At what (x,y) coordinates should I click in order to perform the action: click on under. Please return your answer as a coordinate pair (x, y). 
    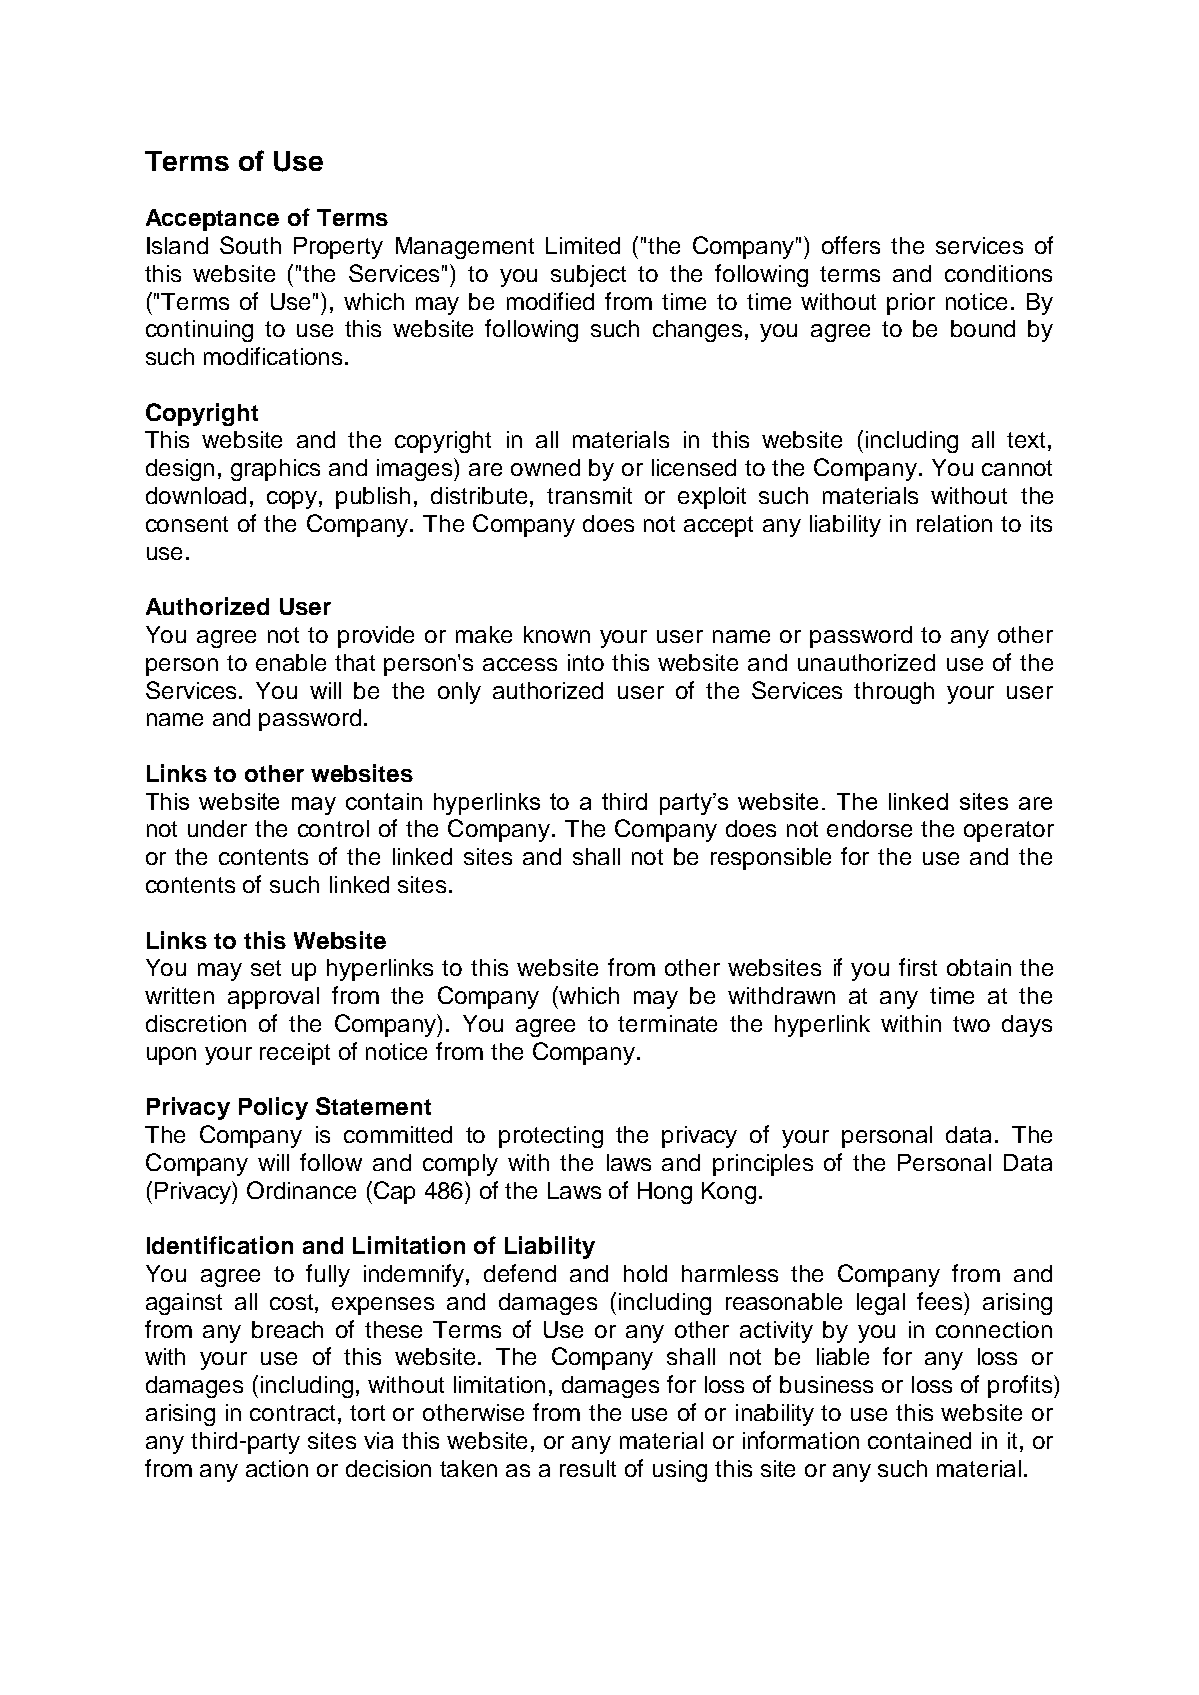
    Looking at the image, I should click on (217, 828).
